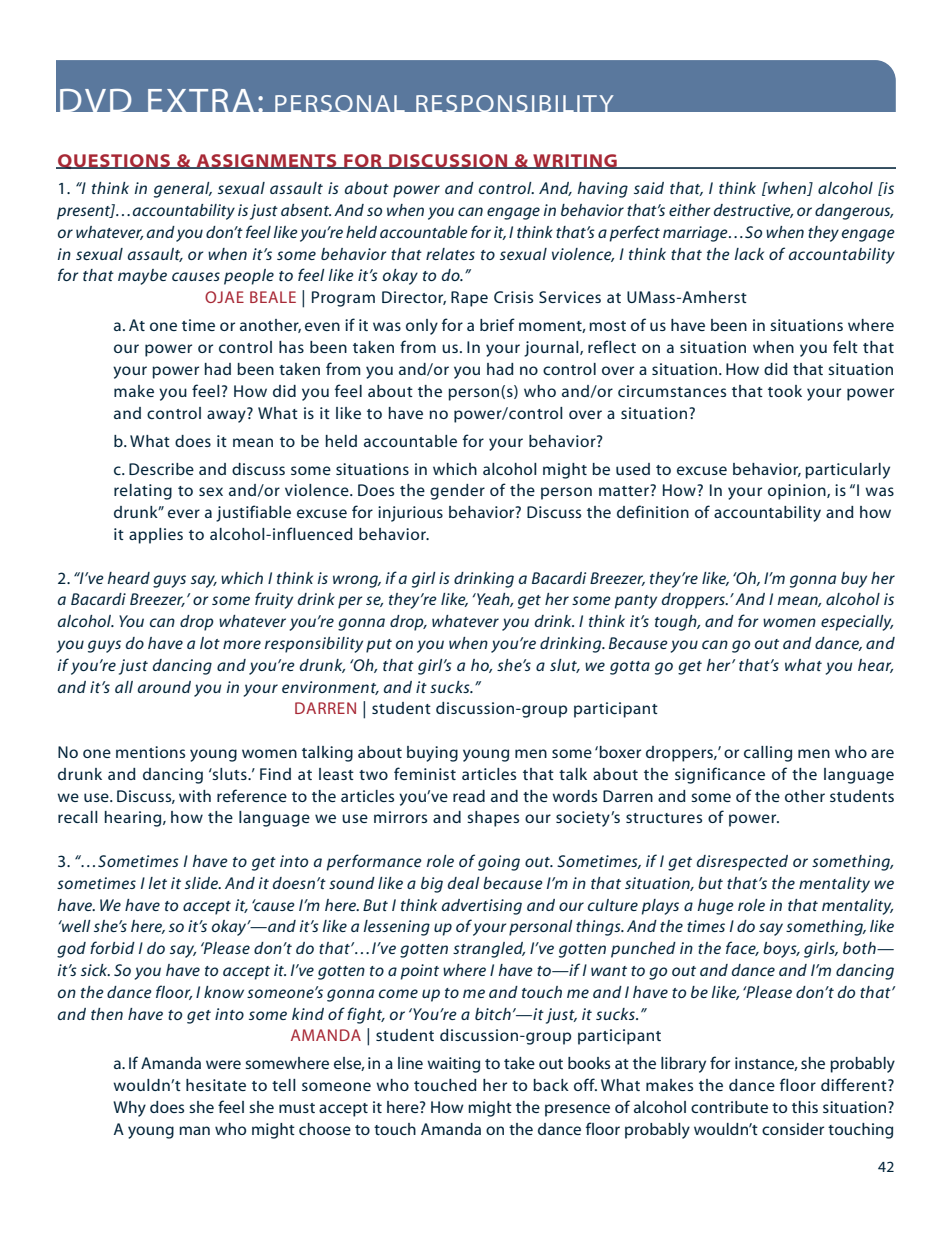 Image resolution: width=952 pixels, height=1233 pixels. I want to click on lot, so click(210, 643).
